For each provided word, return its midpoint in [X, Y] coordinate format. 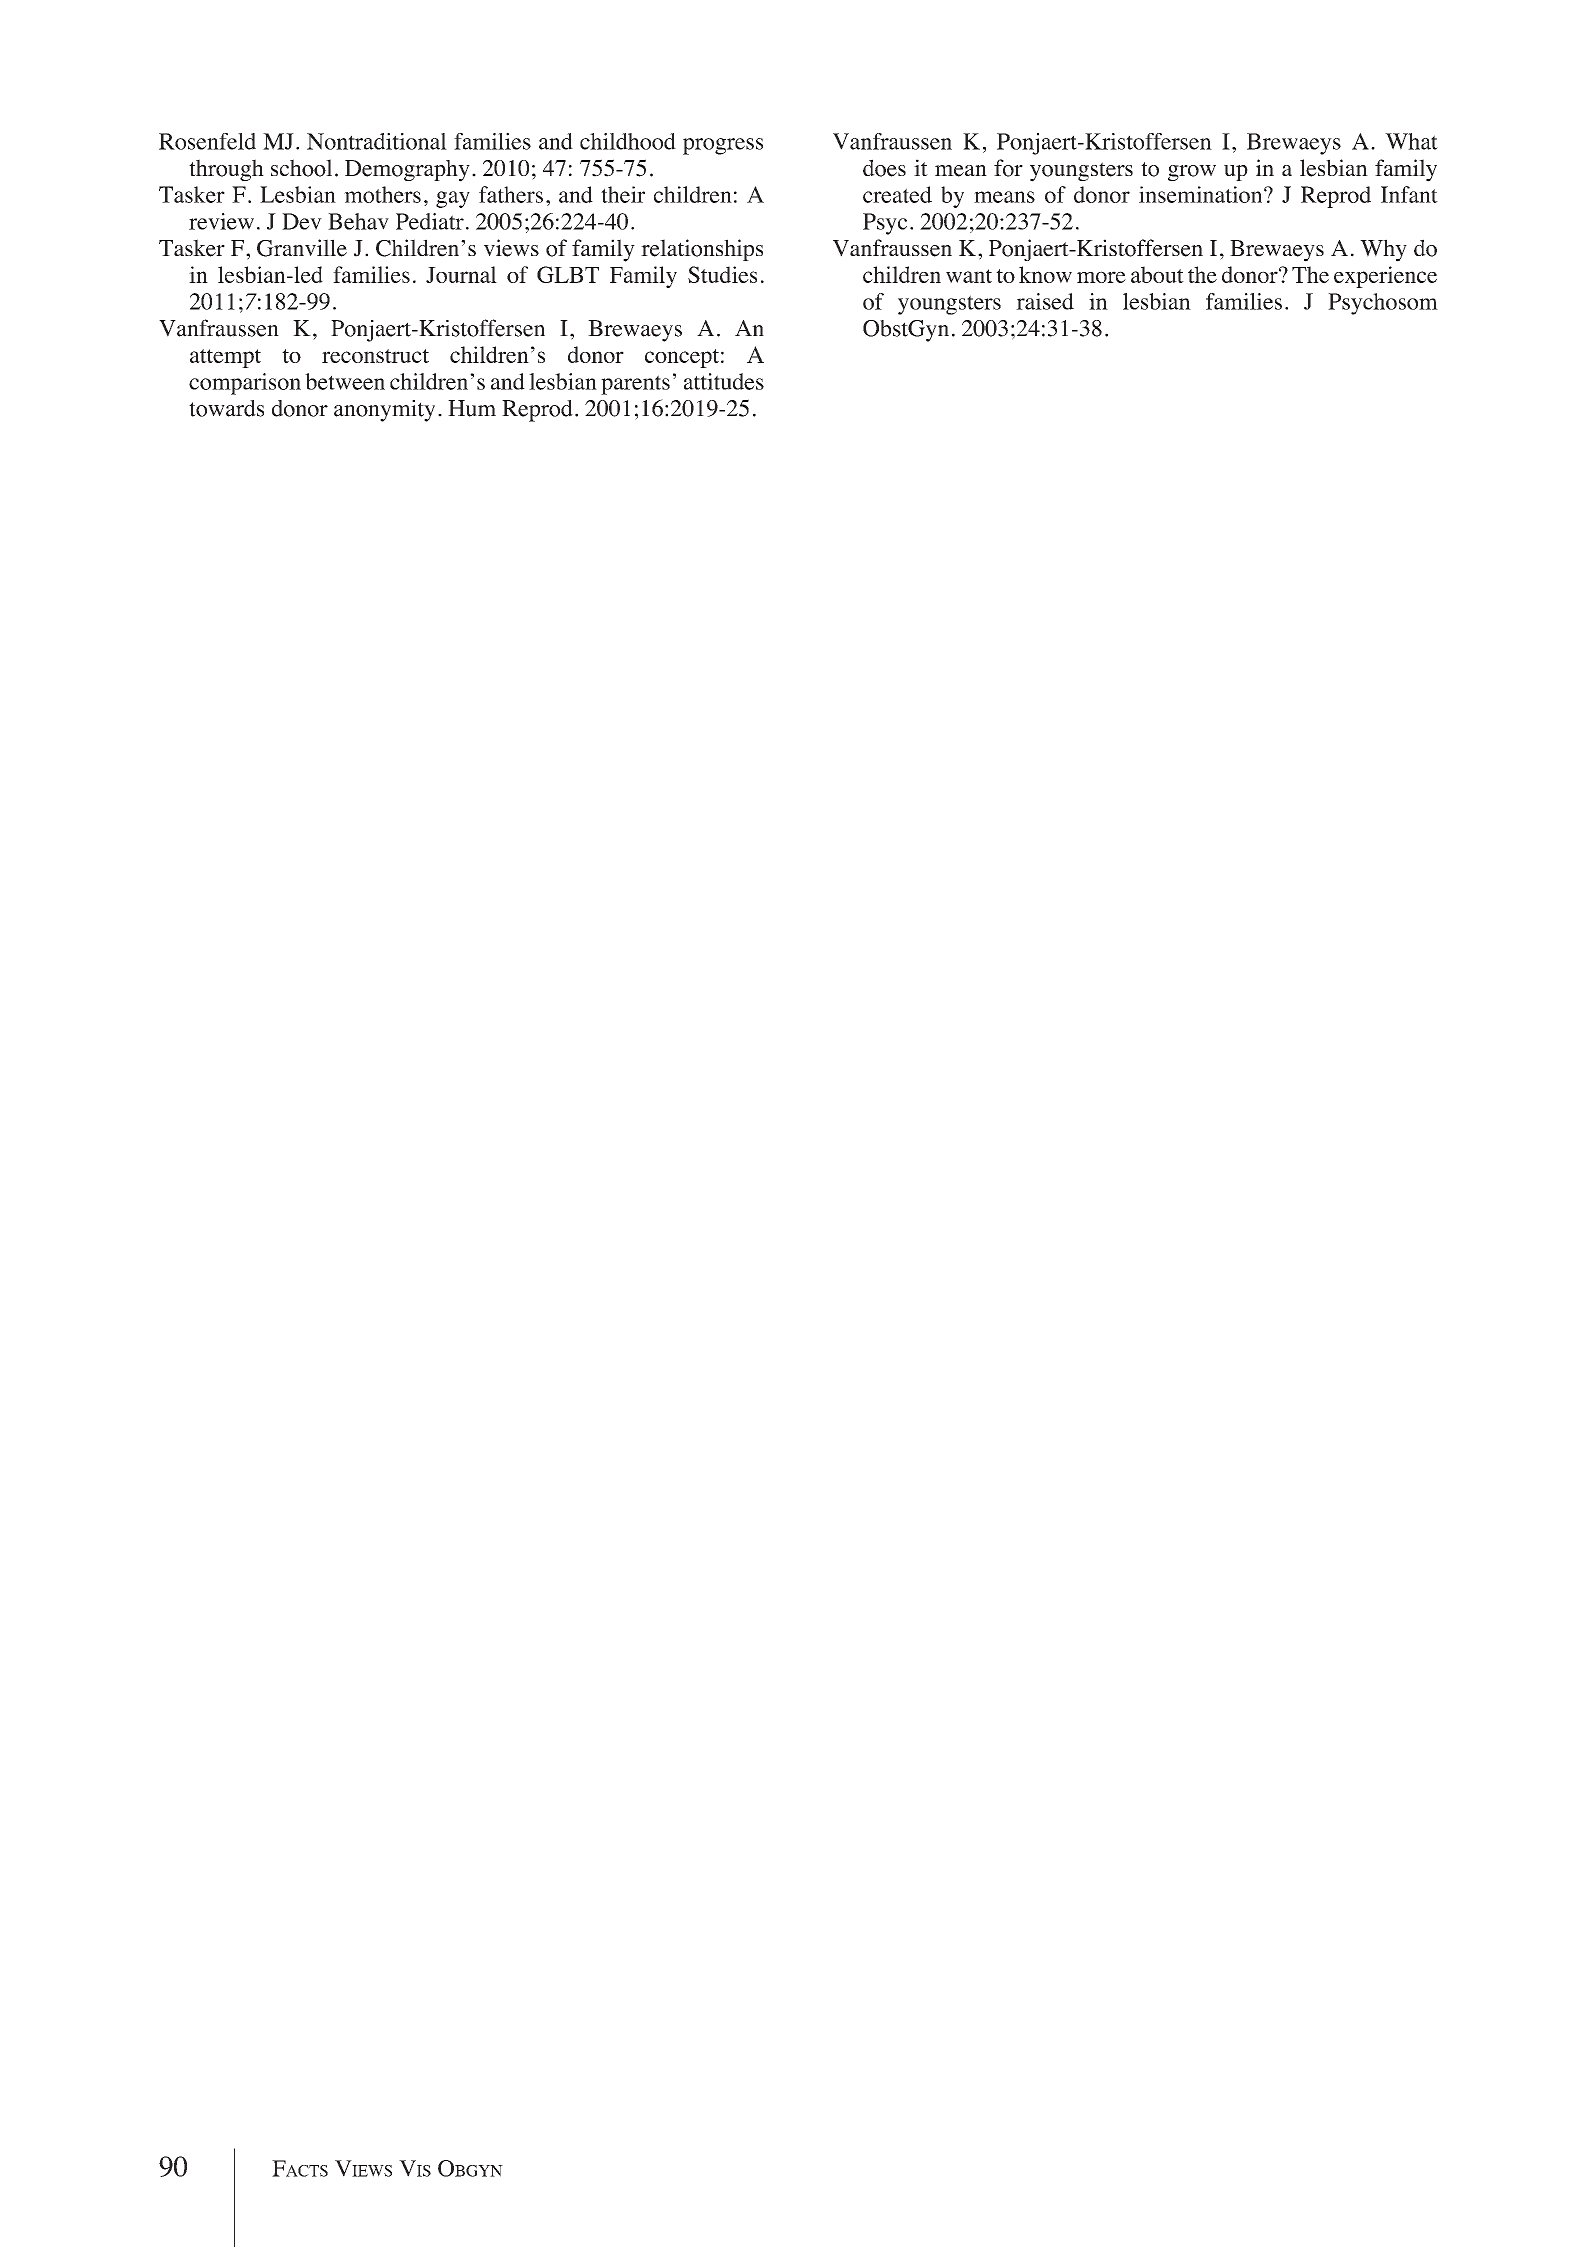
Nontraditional [377, 141]
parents [635, 385]
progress [723, 146]
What [1411, 141]
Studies [722, 274]
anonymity [384, 411]
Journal [461, 274]
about [1157, 274]
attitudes [724, 381]
